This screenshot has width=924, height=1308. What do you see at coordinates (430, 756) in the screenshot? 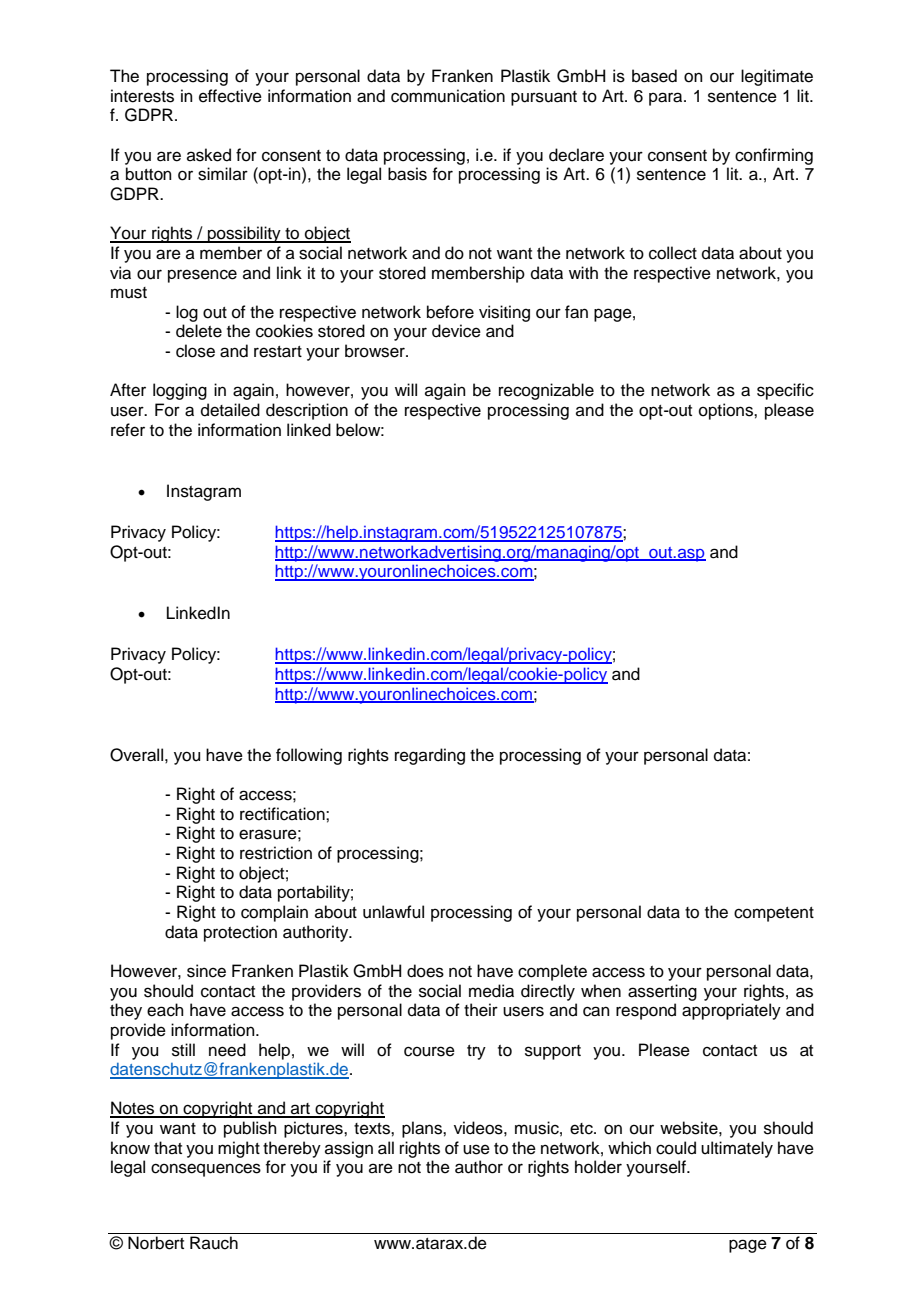
I see `regarding` at bounding box center [430, 756].
